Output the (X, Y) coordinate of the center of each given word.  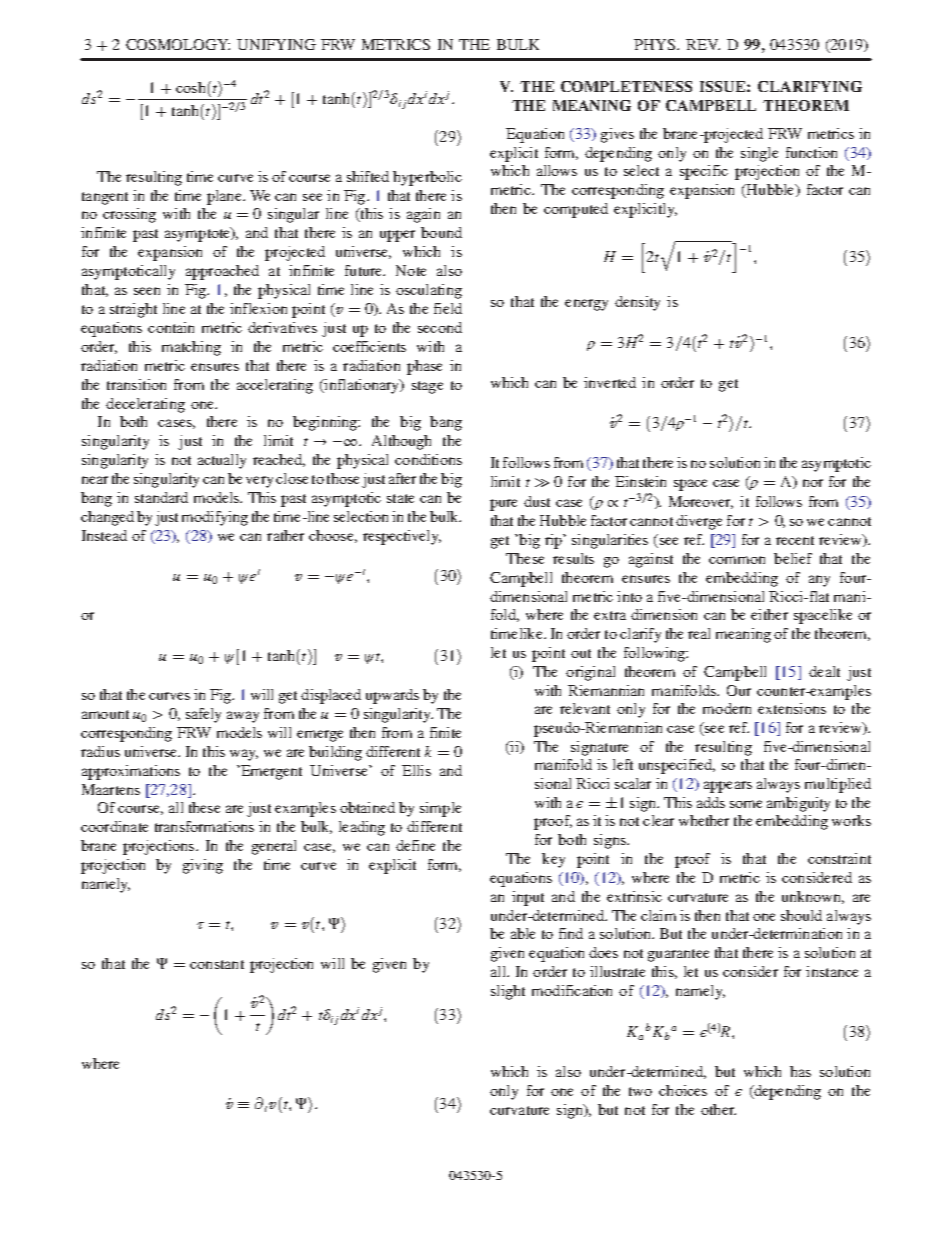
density (637, 303)
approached (222, 272)
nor (813, 483)
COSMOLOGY (178, 44)
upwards (392, 696)
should (801, 915)
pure (503, 505)
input (528, 898)
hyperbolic (427, 178)
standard (161, 497)
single (759, 154)
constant (217, 964)
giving (203, 866)
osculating (429, 291)
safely (203, 715)
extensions (792, 708)
